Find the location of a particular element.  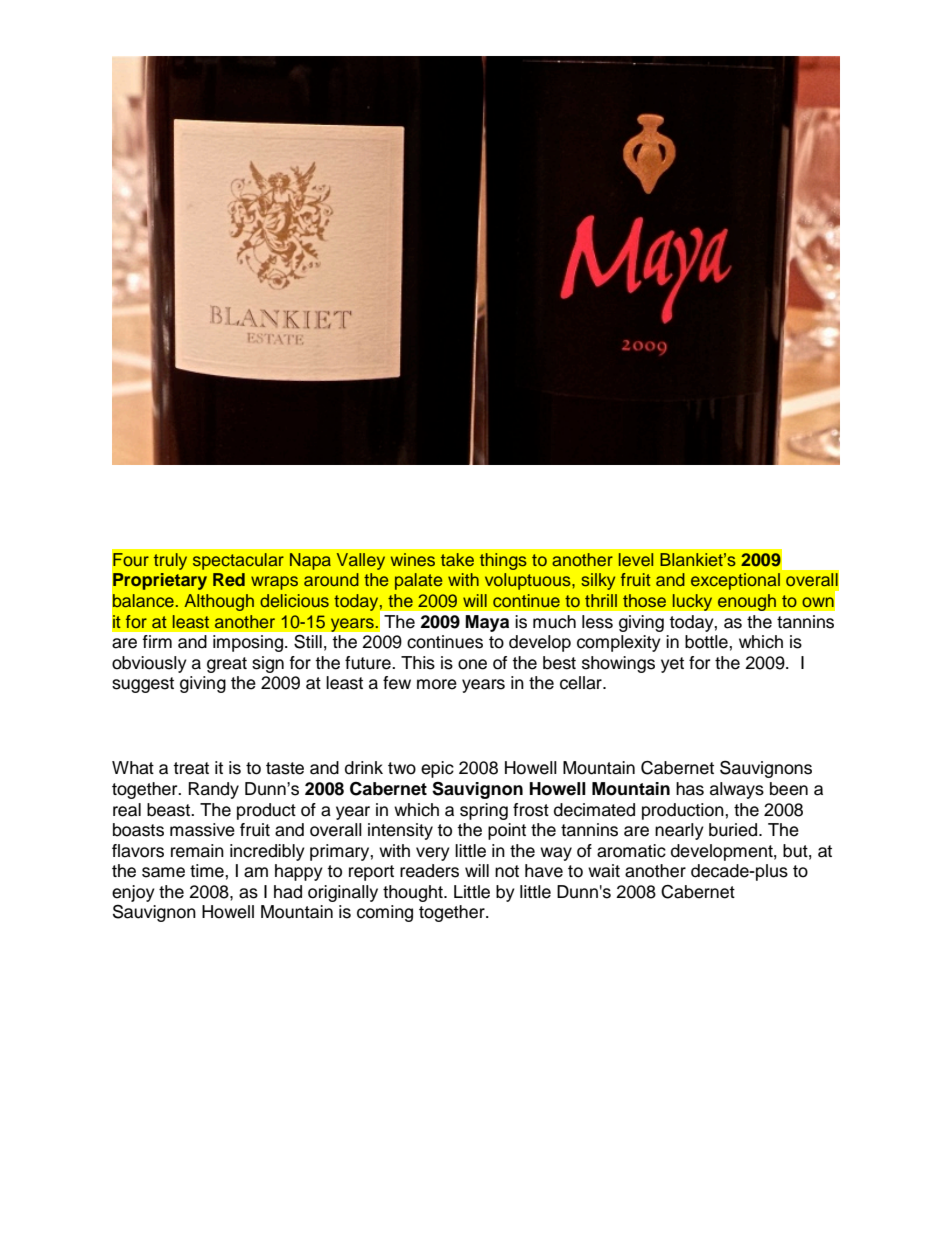

enjoy is located at coordinates (133, 893).
